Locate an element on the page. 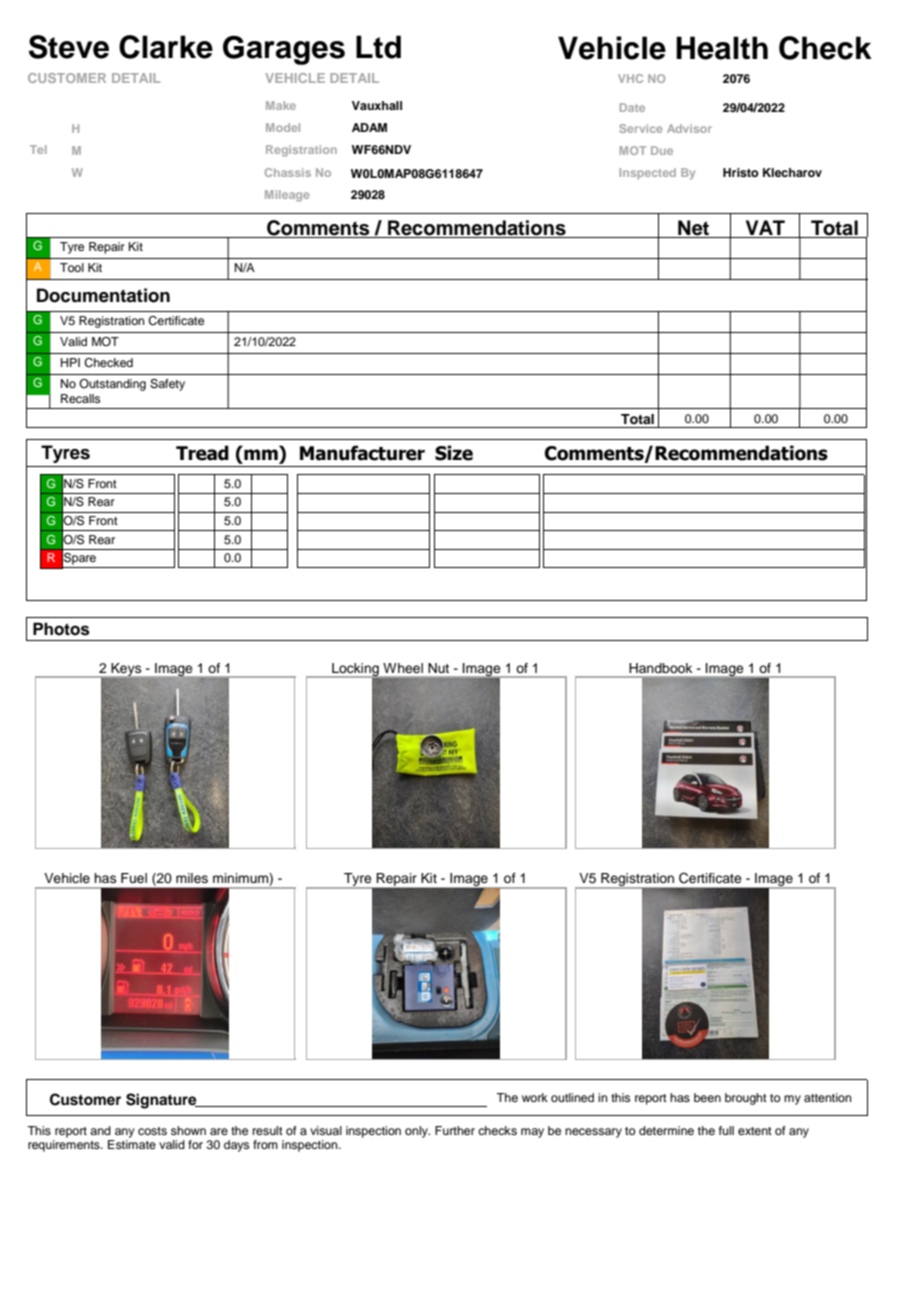 Image resolution: width=924 pixels, height=1308 pixels. Health is located at coordinates (722, 48).
